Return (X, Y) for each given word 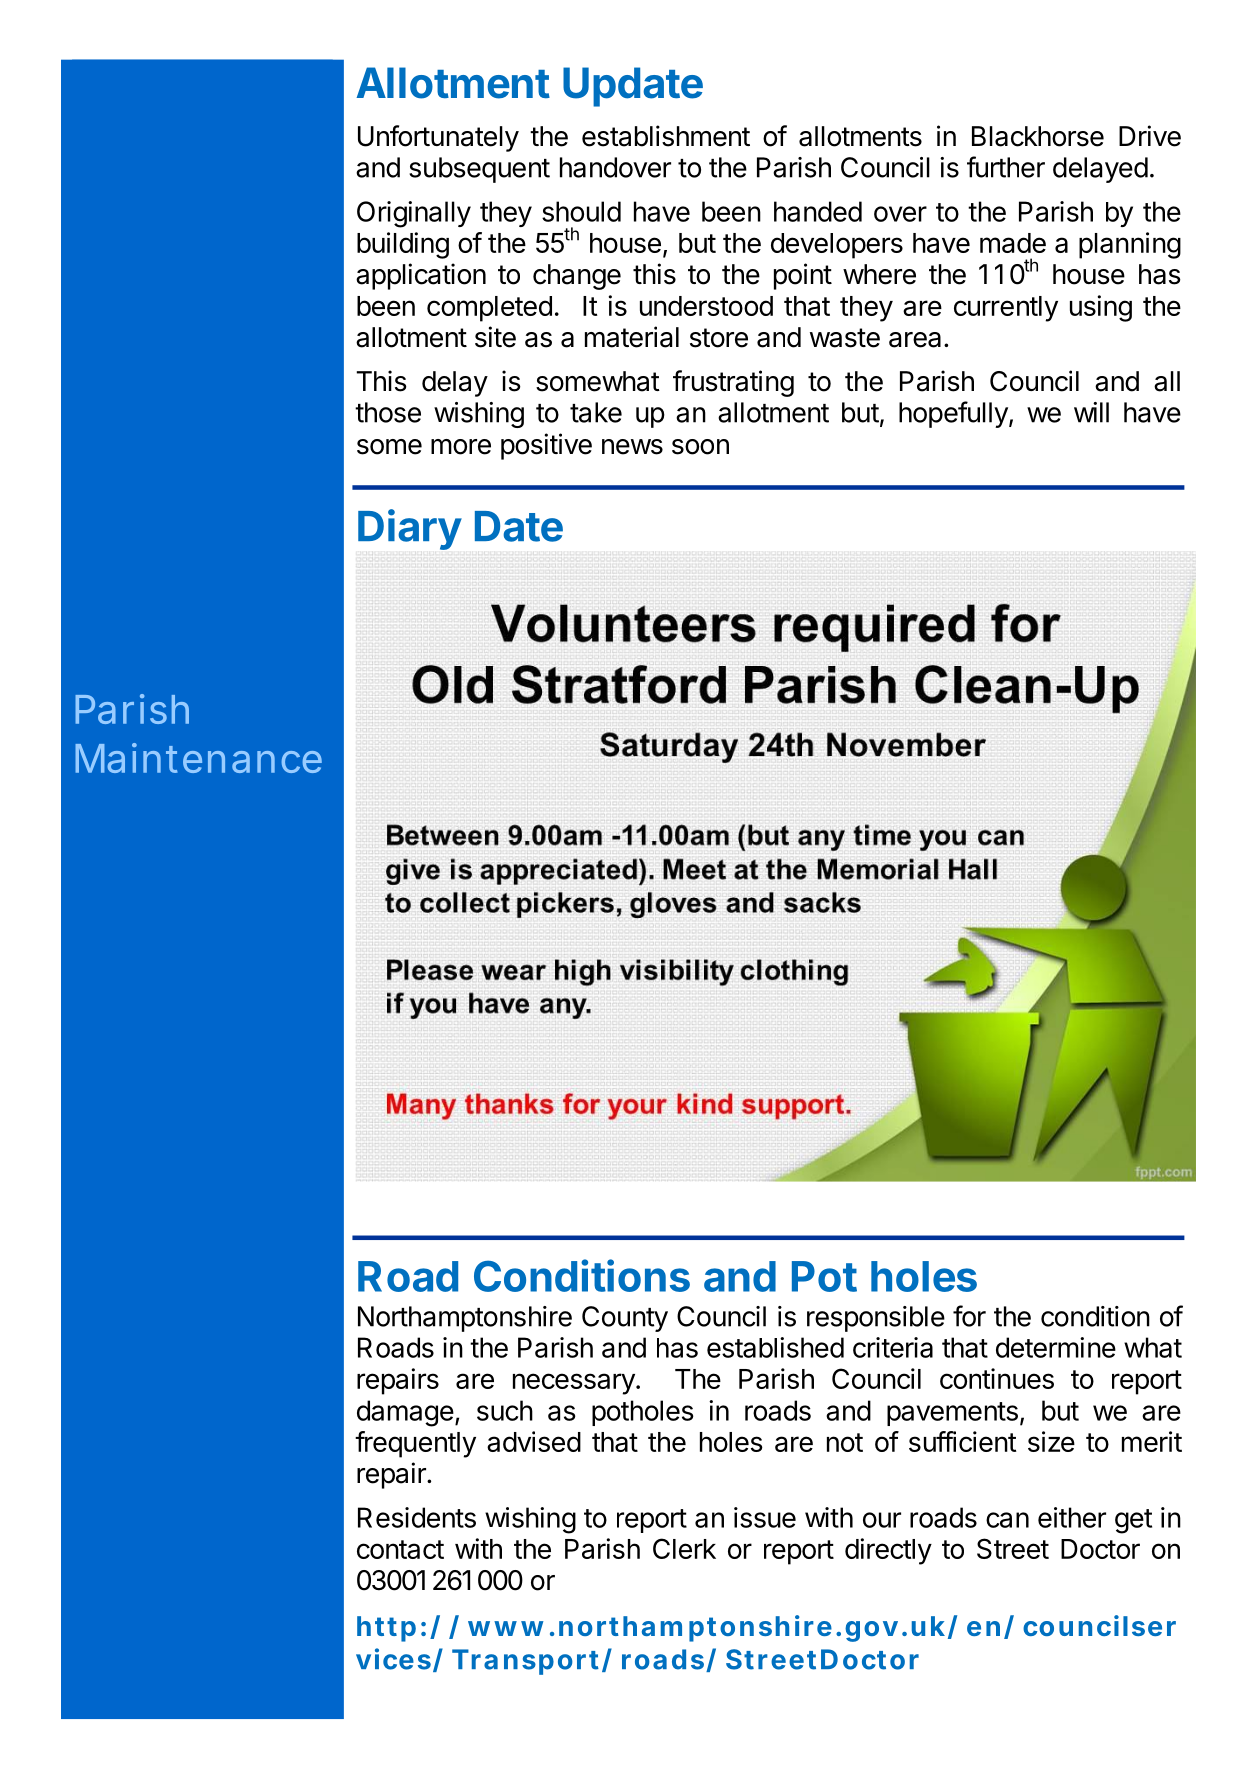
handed (818, 211)
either (1072, 1517)
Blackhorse (1038, 136)
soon (700, 447)
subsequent (479, 170)
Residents (417, 1517)
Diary (410, 529)
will (1091, 412)
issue (765, 1517)
